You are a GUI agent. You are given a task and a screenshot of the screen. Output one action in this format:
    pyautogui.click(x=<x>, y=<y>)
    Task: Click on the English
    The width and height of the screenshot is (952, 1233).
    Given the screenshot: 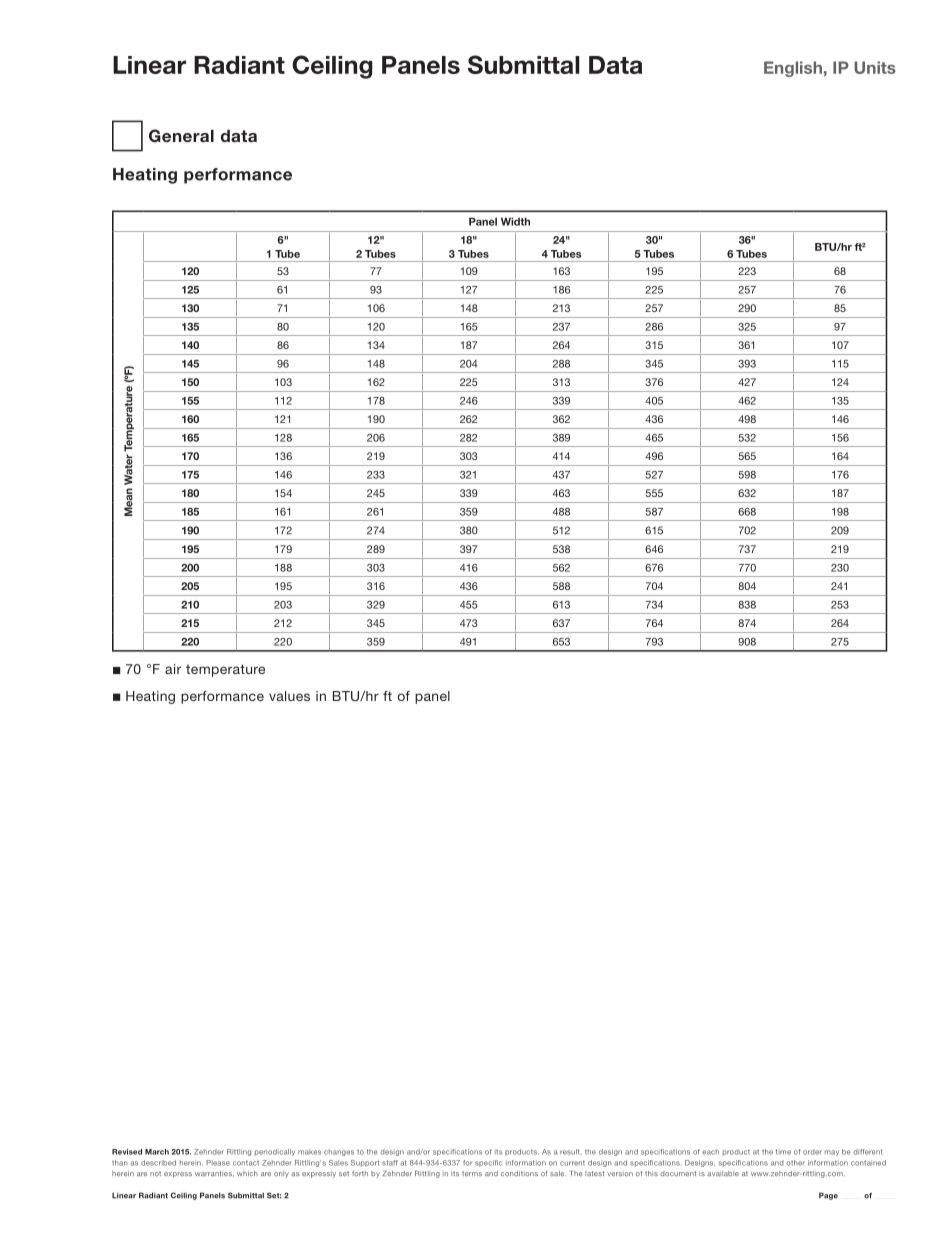 What is the action you would take?
    pyautogui.click(x=793, y=69)
